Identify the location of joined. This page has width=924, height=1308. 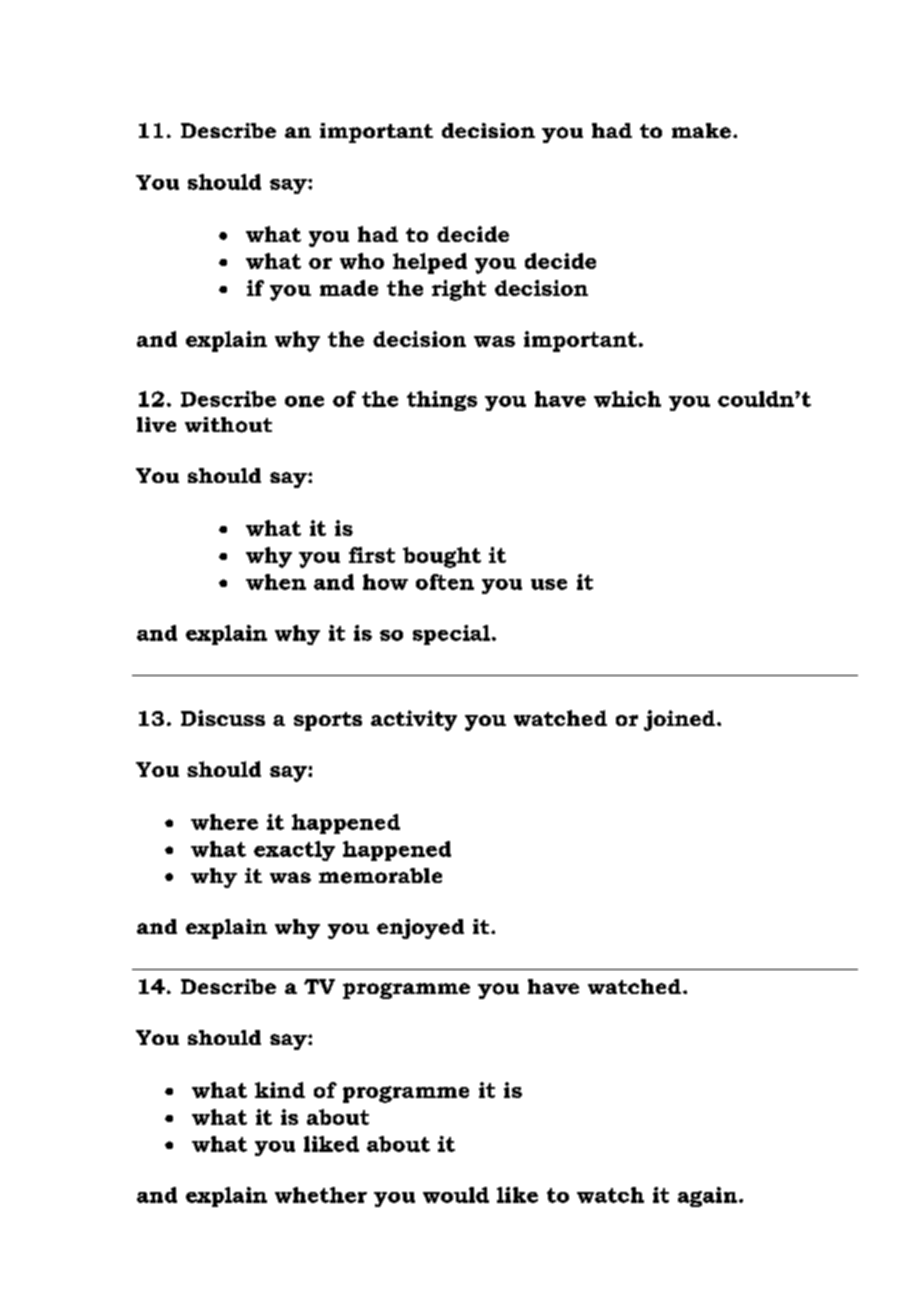
(679, 720).
